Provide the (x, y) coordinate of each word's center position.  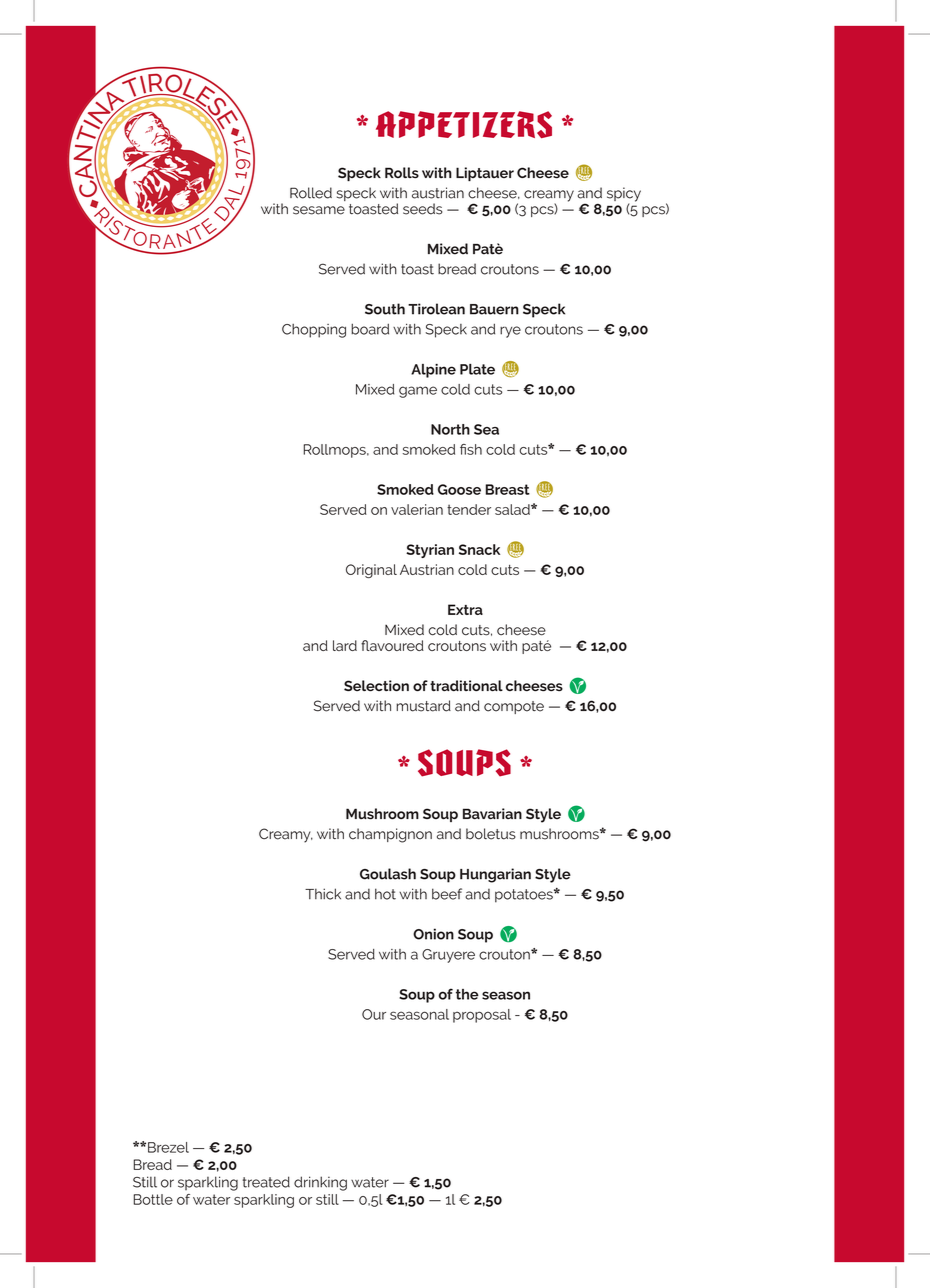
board (370, 329)
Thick (323, 894)
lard (345, 645)
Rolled (311, 193)
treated (266, 1182)
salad (513, 509)
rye (510, 332)
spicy (624, 195)
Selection (376, 686)
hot (385, 894)
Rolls (402, 173)
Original (371, 571)
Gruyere (448, 956)
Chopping (314, 331)
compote (514, 707)
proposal (482, 1016)
